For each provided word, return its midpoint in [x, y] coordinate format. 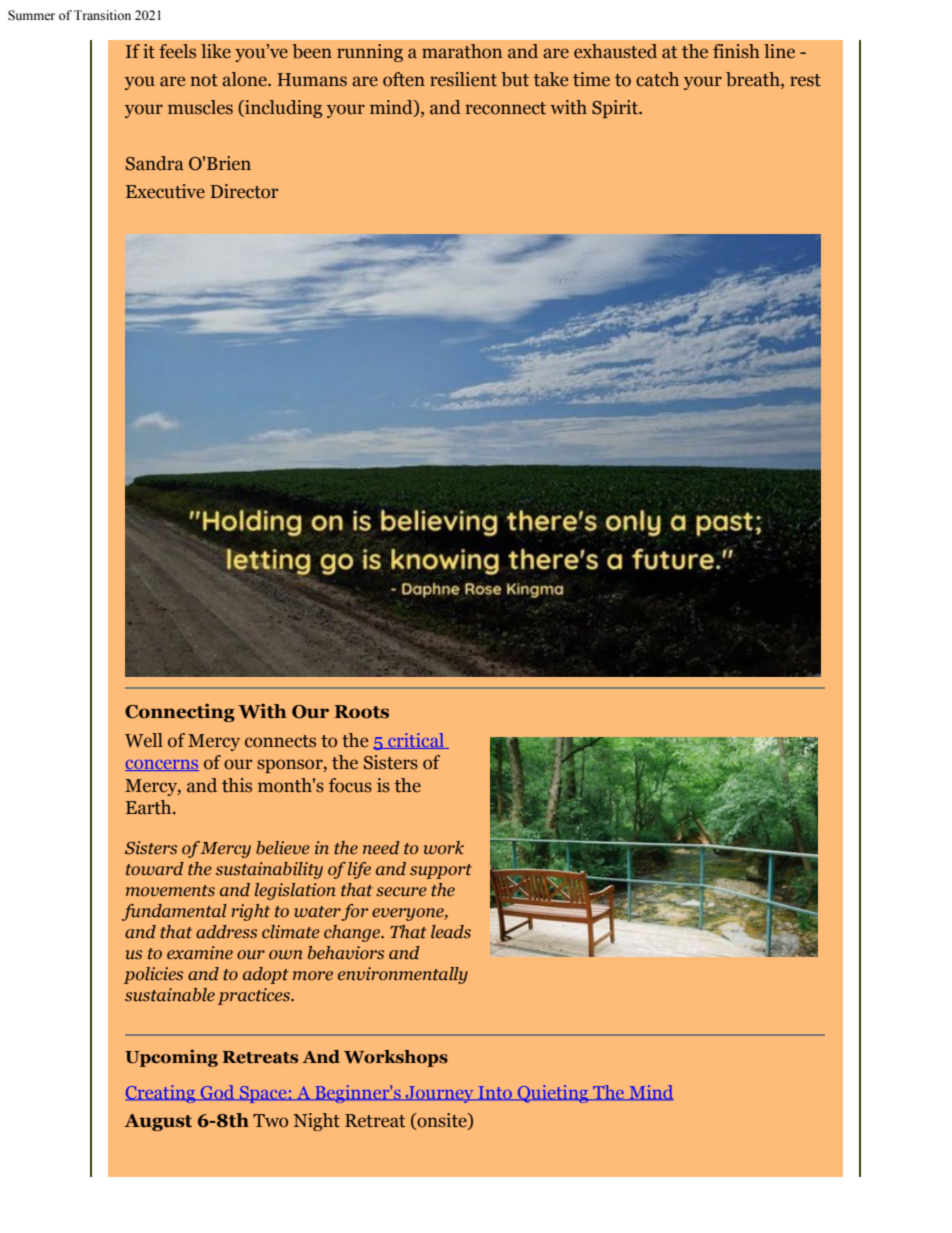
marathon [462, 51]
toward [155, 869]
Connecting [180, 713]
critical [416, 741]
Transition [102, 15]
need [381, 848]
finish [736, 51]
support [441, 871]
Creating [161, 1094]
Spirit [616, 109]
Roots [361, 712]
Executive [165, 191]
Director [244, 191]
